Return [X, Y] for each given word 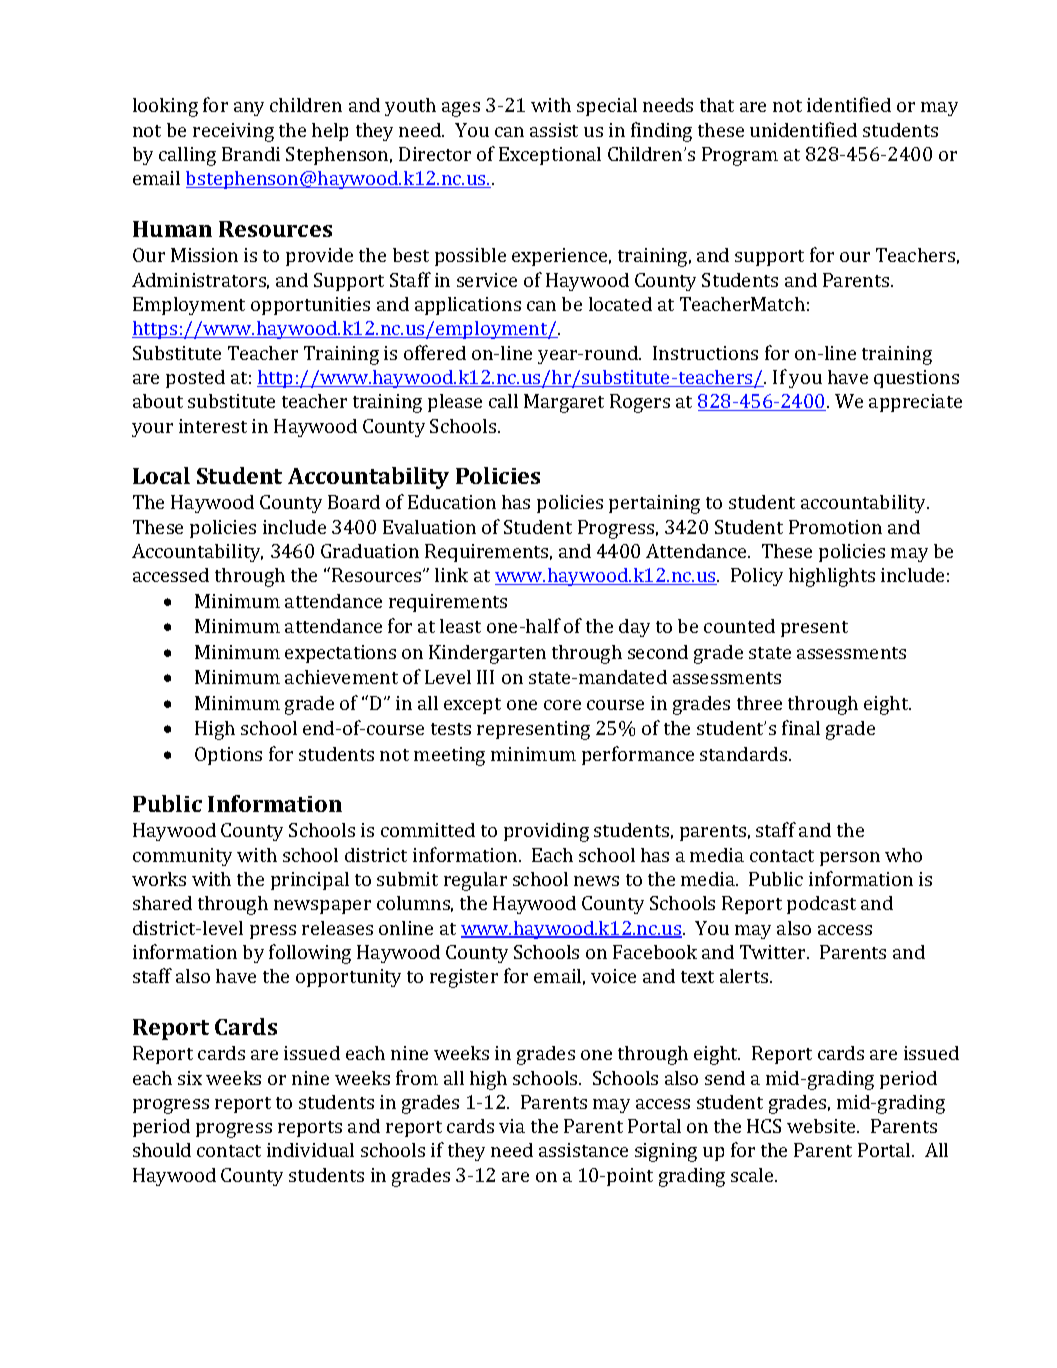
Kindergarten [487, 654]
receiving [233, 132]
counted [739, 626]
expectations [340, 654]
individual [310, 1150]
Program [740, 156]
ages [461, 109]
